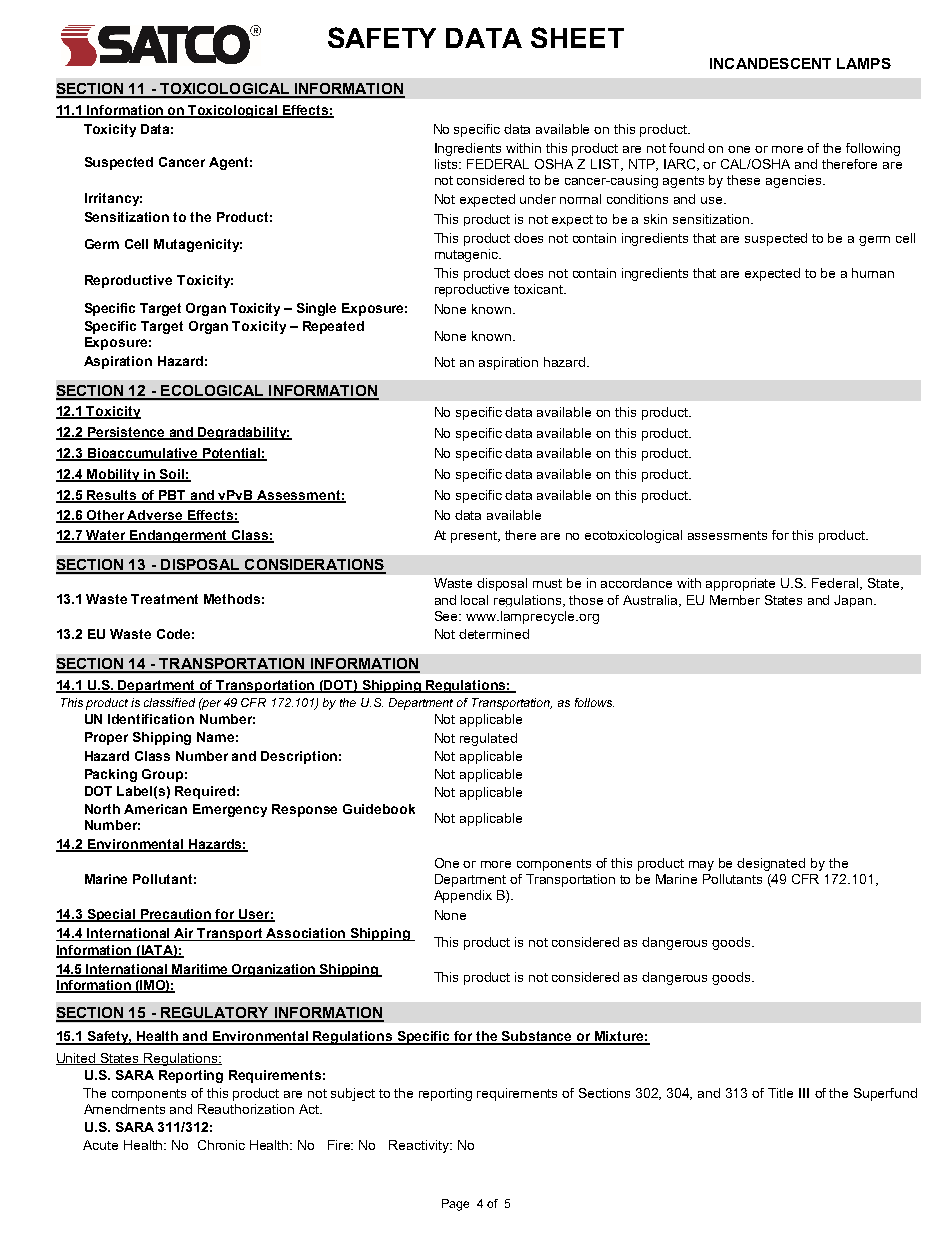 The height and width of the screenshot is (1233, 952). What do you see at coordinates (539, 289) in the screenshot?
I see `toxicant` at bounding box center [539, 289].
